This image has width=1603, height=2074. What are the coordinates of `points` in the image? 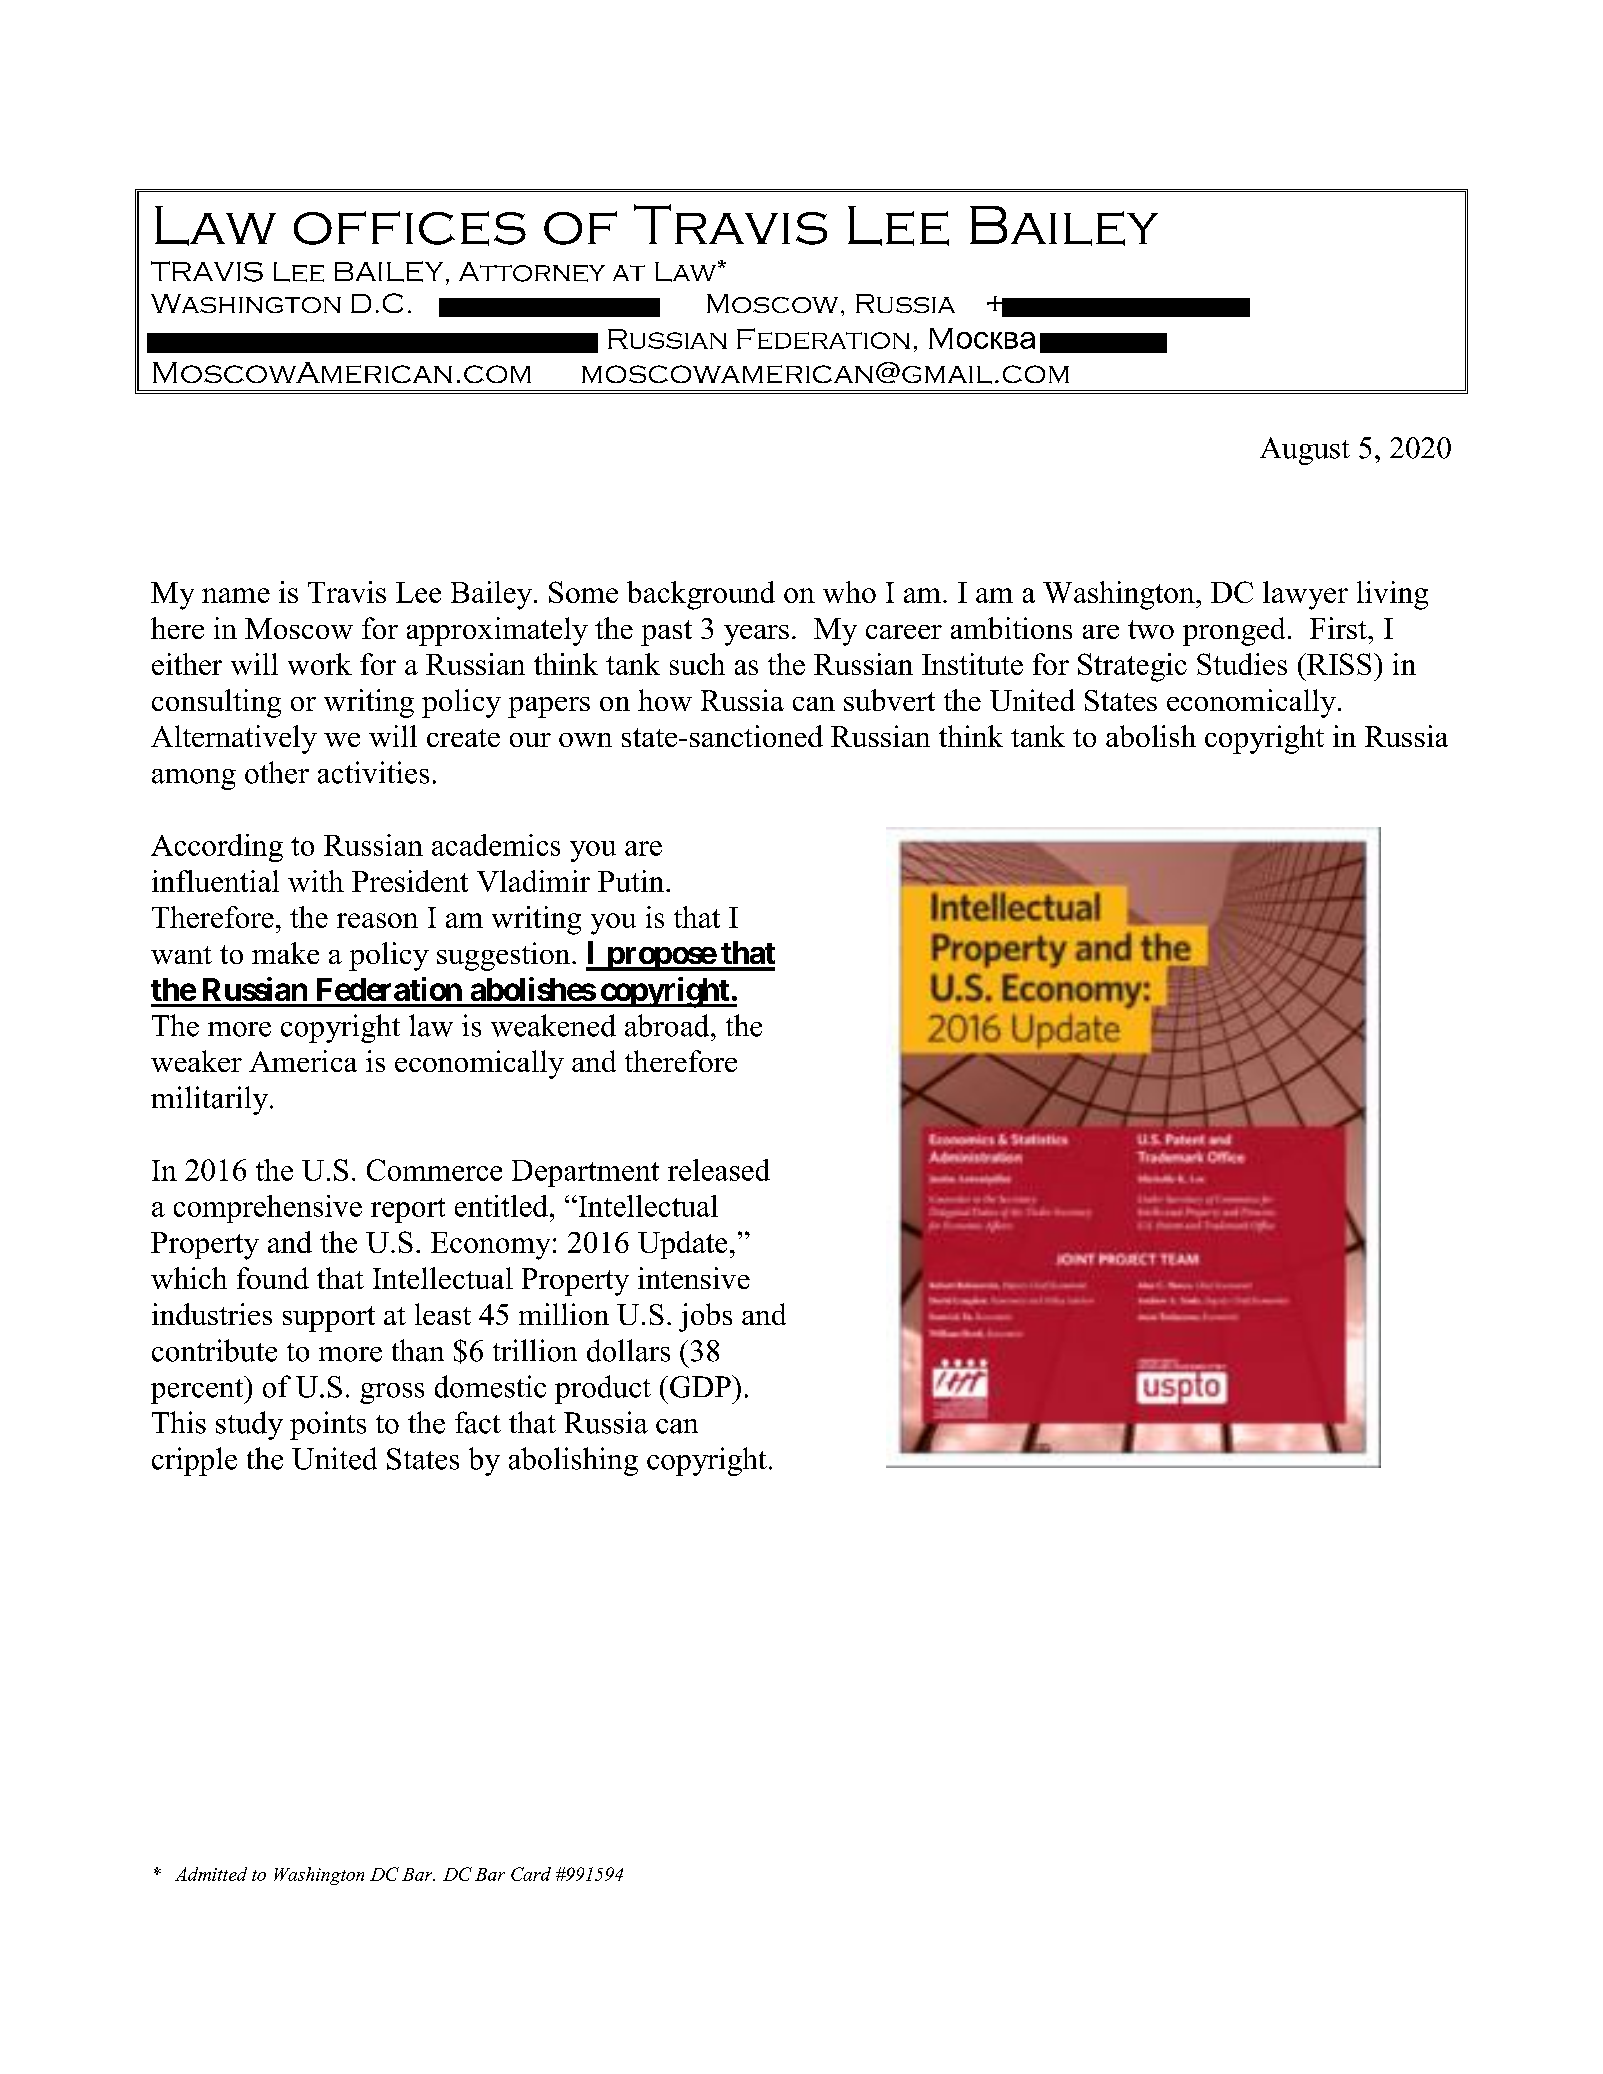 It's located at (328, 1425).
